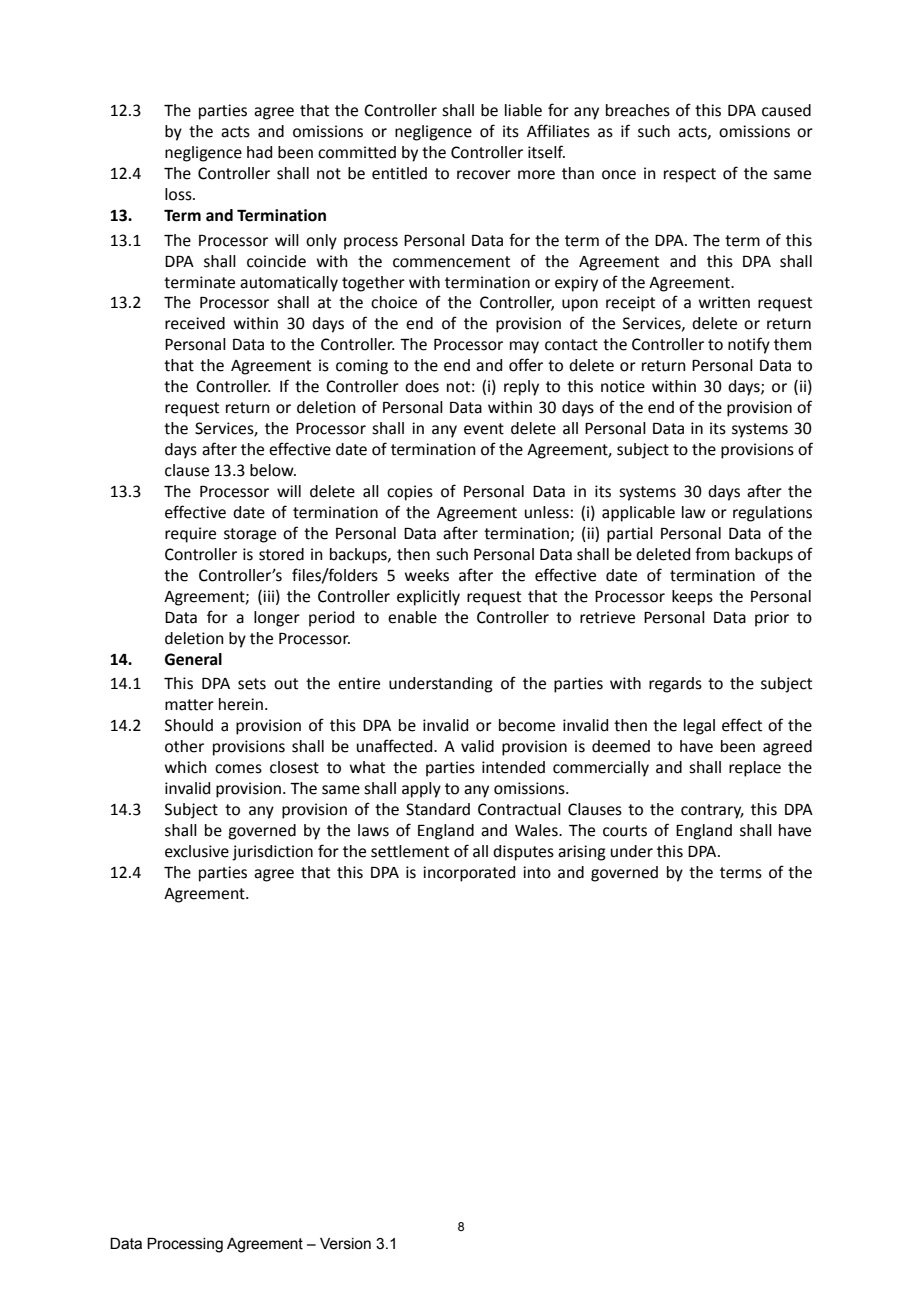 This page has width=924, height=1307. What do you see at coordinates (712, 811) in the page?
I see `contrary` at bounding box center [712, 811].
